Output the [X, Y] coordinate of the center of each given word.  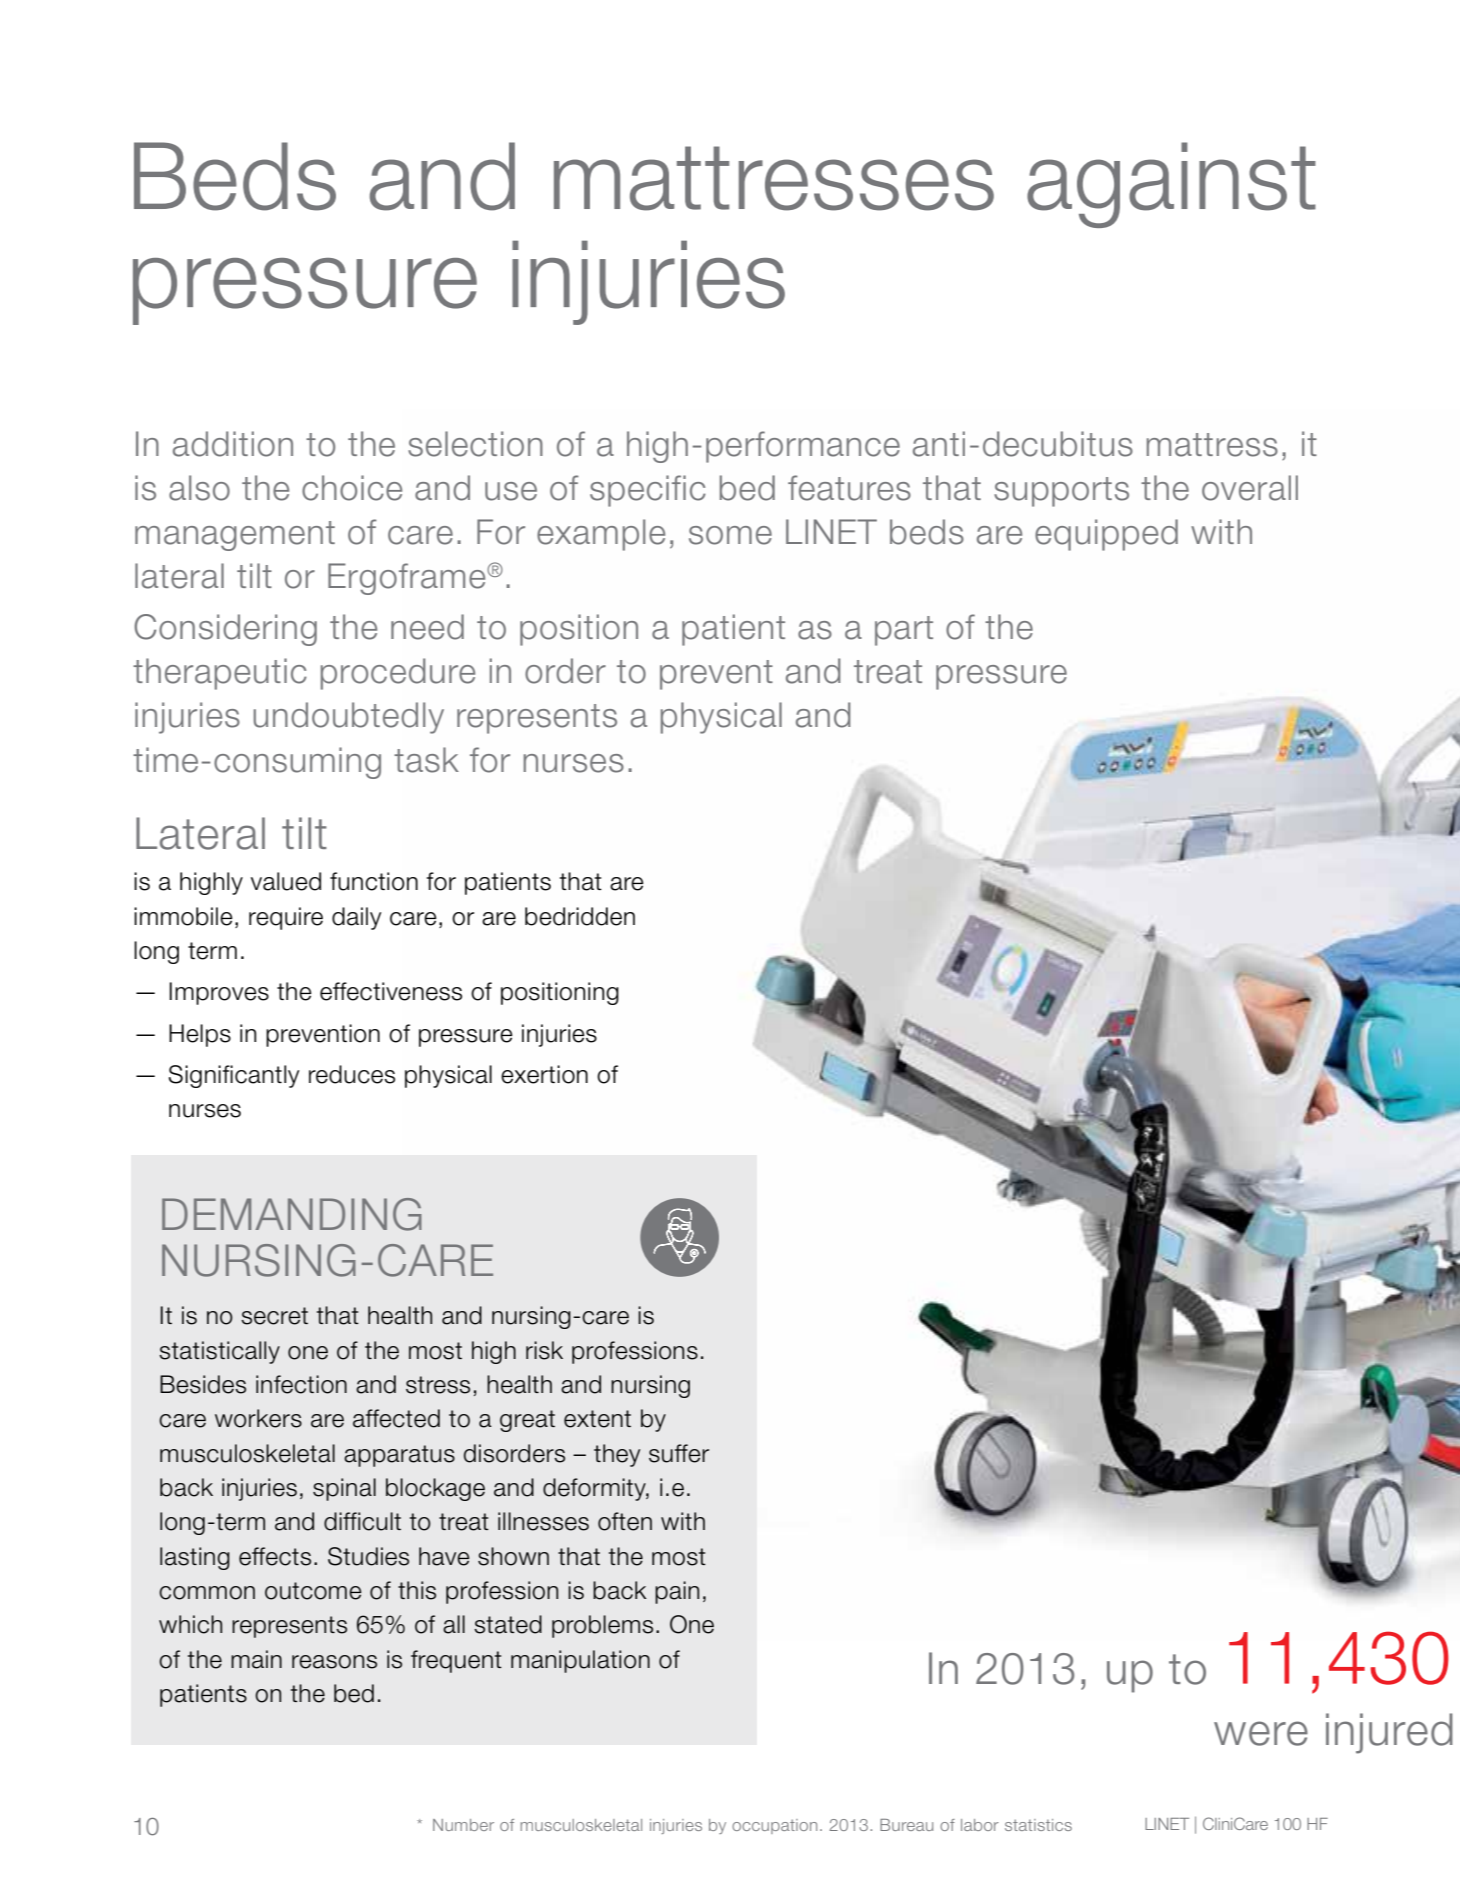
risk [544, 1350]
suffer [679, 1453]
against [1171, 185]
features [849, 488]
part [904, 631]
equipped [1106, 535]
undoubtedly [348, 718]
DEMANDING [292, 1214]
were [1261, 1733]
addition [233, 444]
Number [463, 1825]
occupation [774, 1826]
